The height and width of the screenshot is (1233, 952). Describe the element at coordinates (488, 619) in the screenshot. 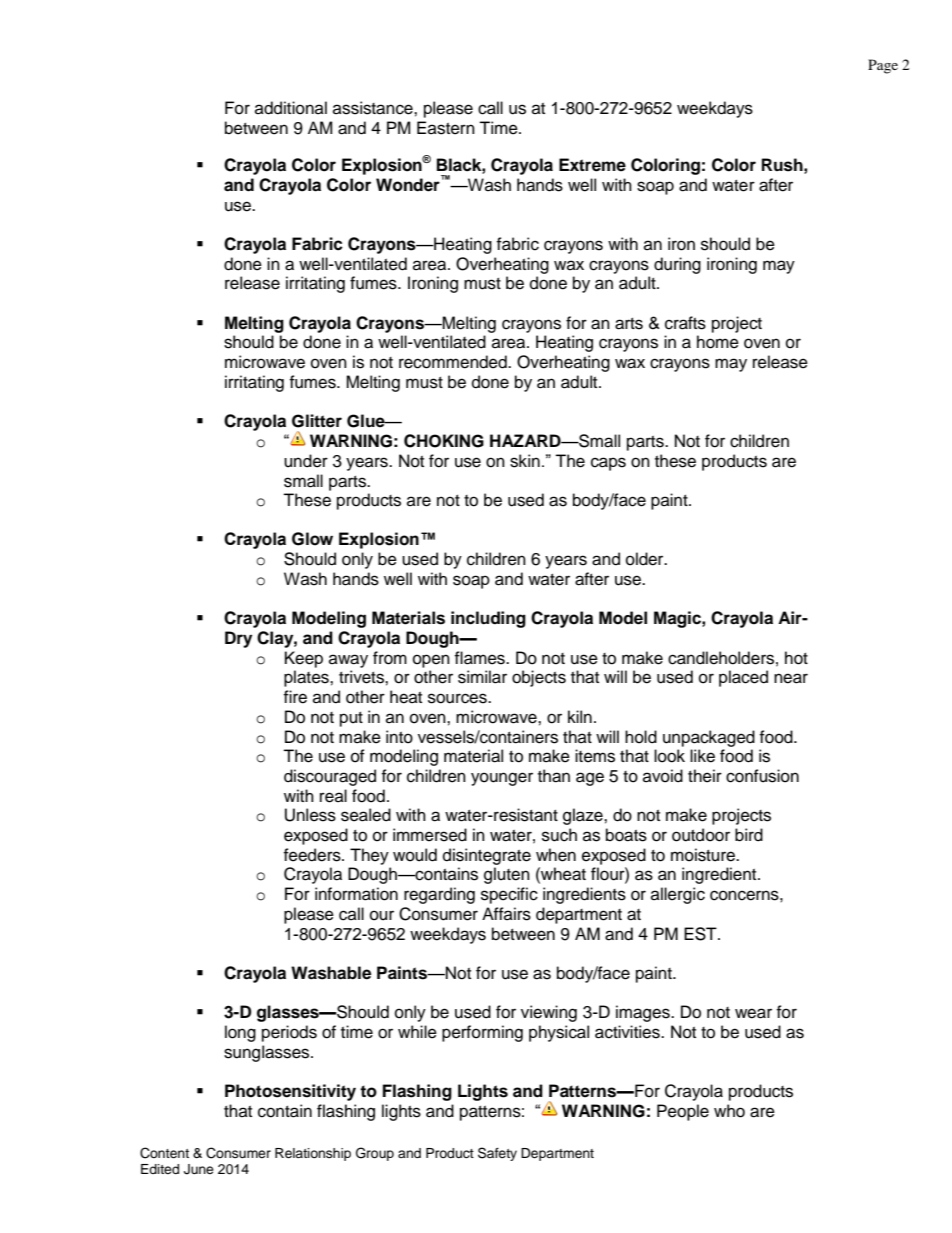

I see `including` at that location.
